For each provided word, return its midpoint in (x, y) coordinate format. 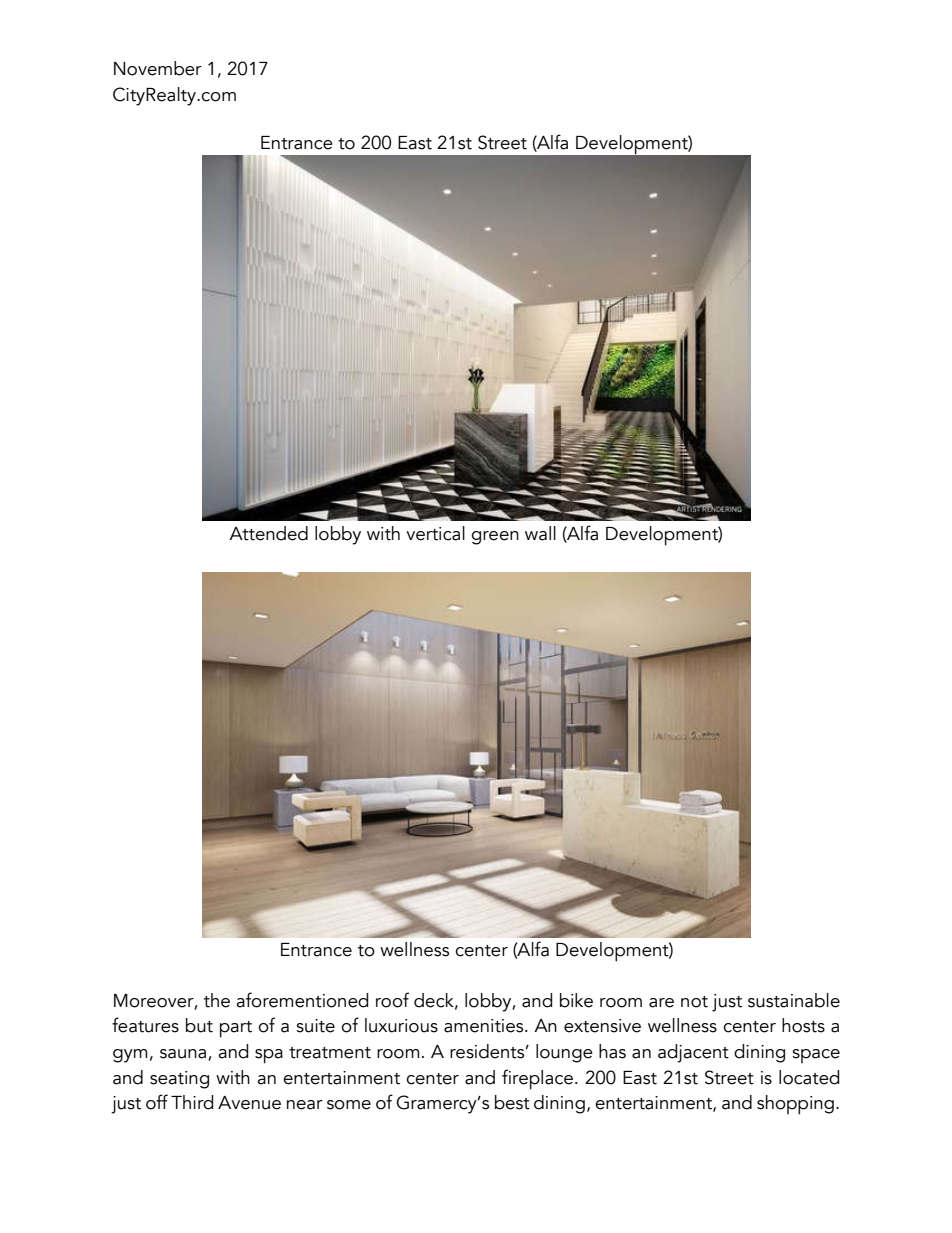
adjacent (693, 1053)
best (512, 1102)
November (158, 68)
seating (179, 1080)
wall (540, 533)
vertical (435, 533)
